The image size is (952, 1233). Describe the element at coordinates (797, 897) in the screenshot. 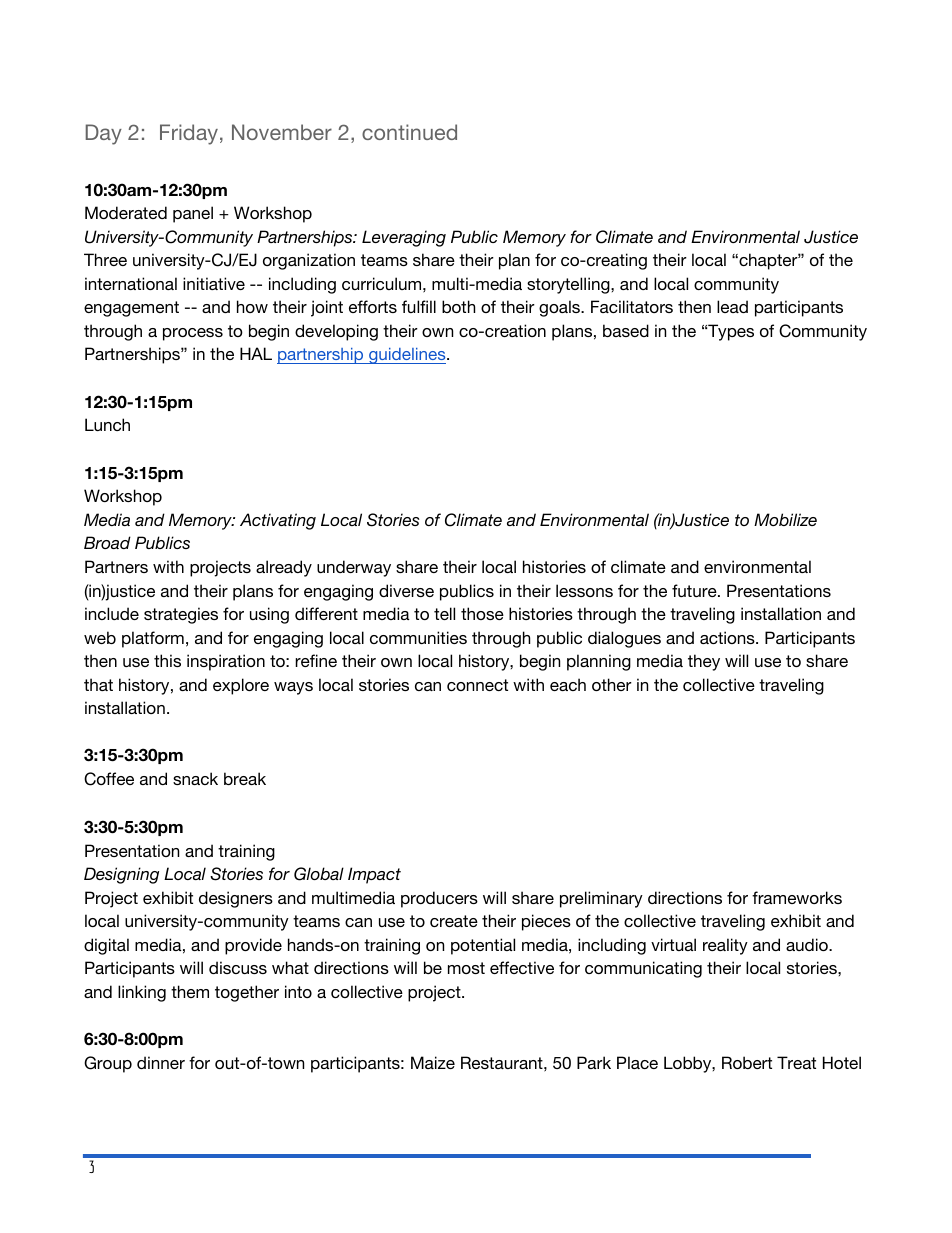

I see `frameworks` at that location.
